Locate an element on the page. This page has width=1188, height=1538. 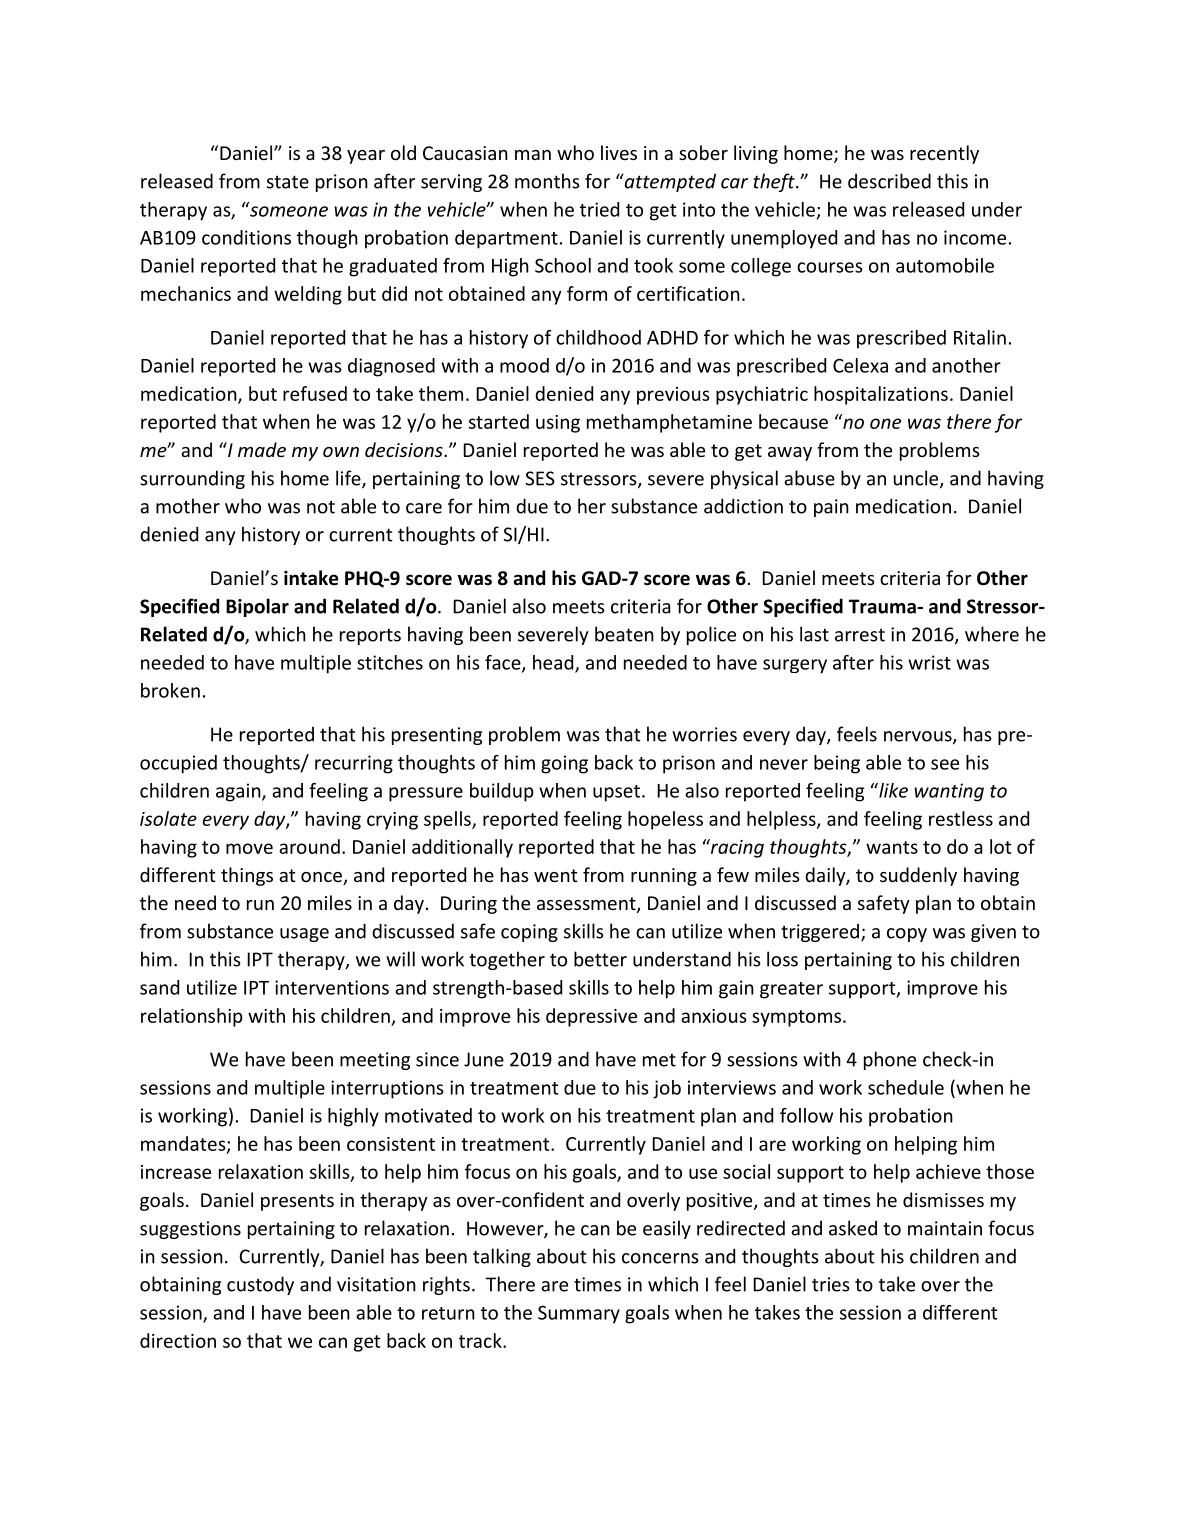
recurring is located at coordinates (354, 764).
